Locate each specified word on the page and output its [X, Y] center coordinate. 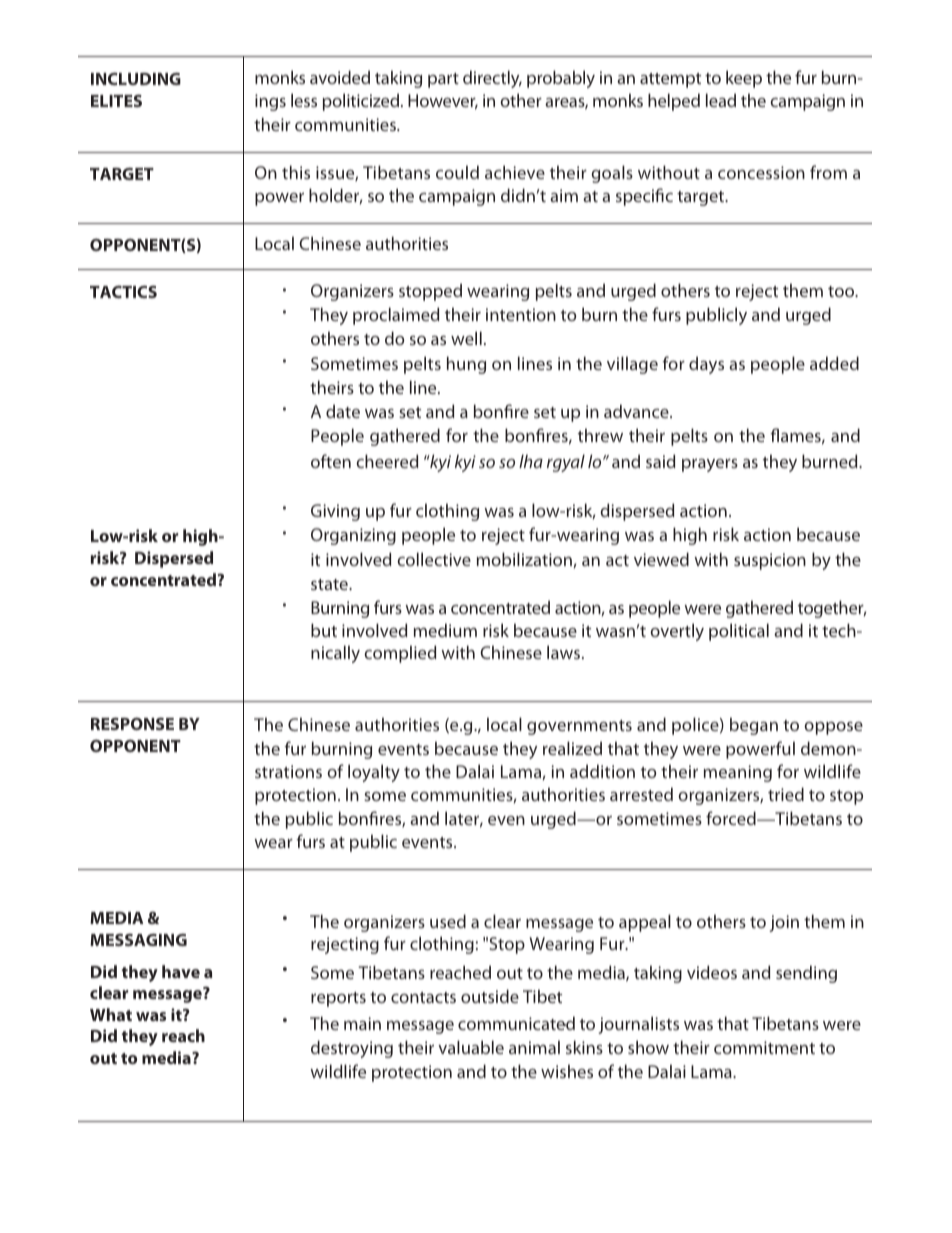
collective [434, 559]
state [330, 584]
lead [721, 100]
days [706, 365]
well [466, 338]
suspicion [770, 561]
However [443, 102]
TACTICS [123, 291]
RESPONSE [132, 723]
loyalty [374, 773]
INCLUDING [136, 78]
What [111, 1014]
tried [786, 794]
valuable [471, 1047]
